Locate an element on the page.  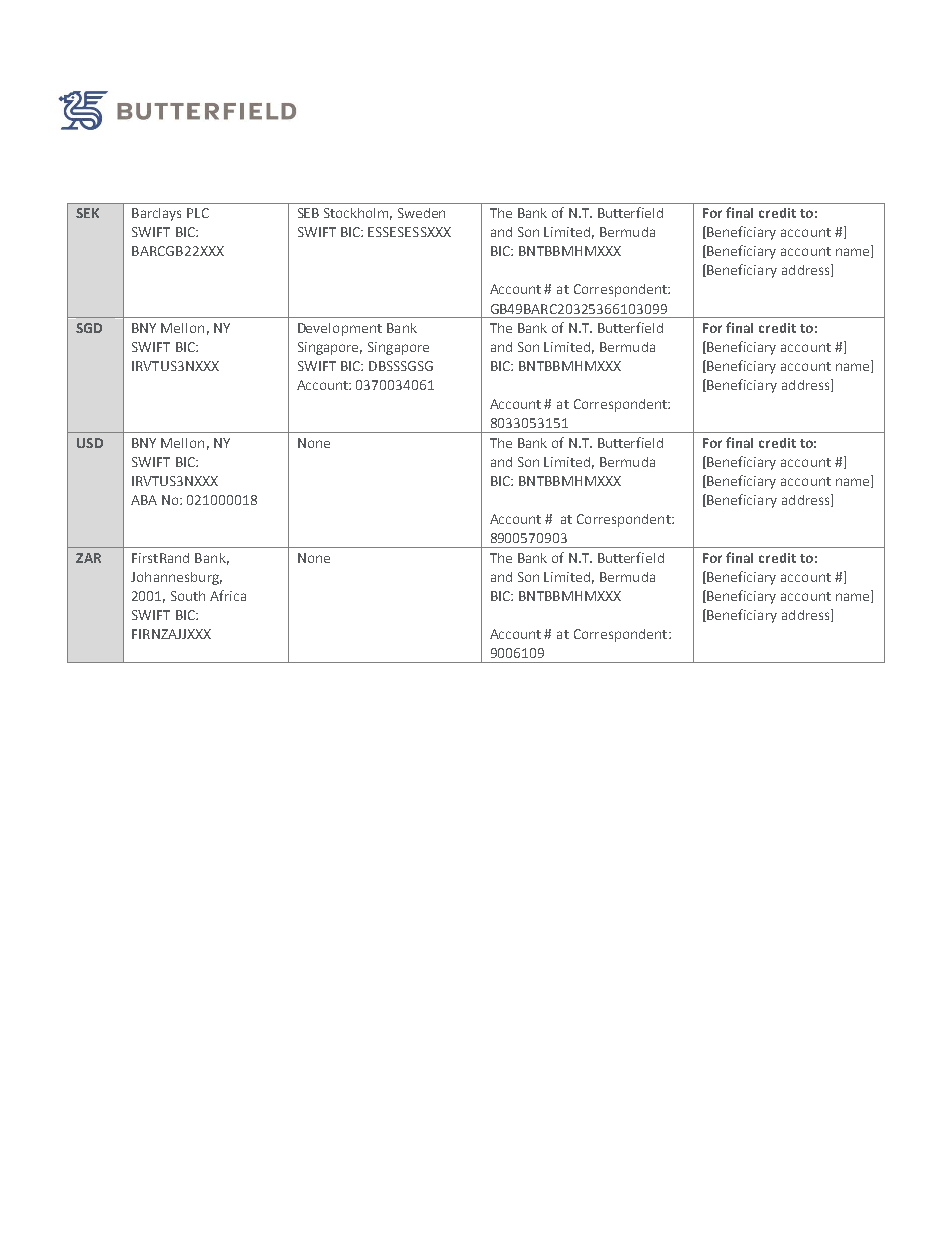
Development is located at coordinates (340, 329).
